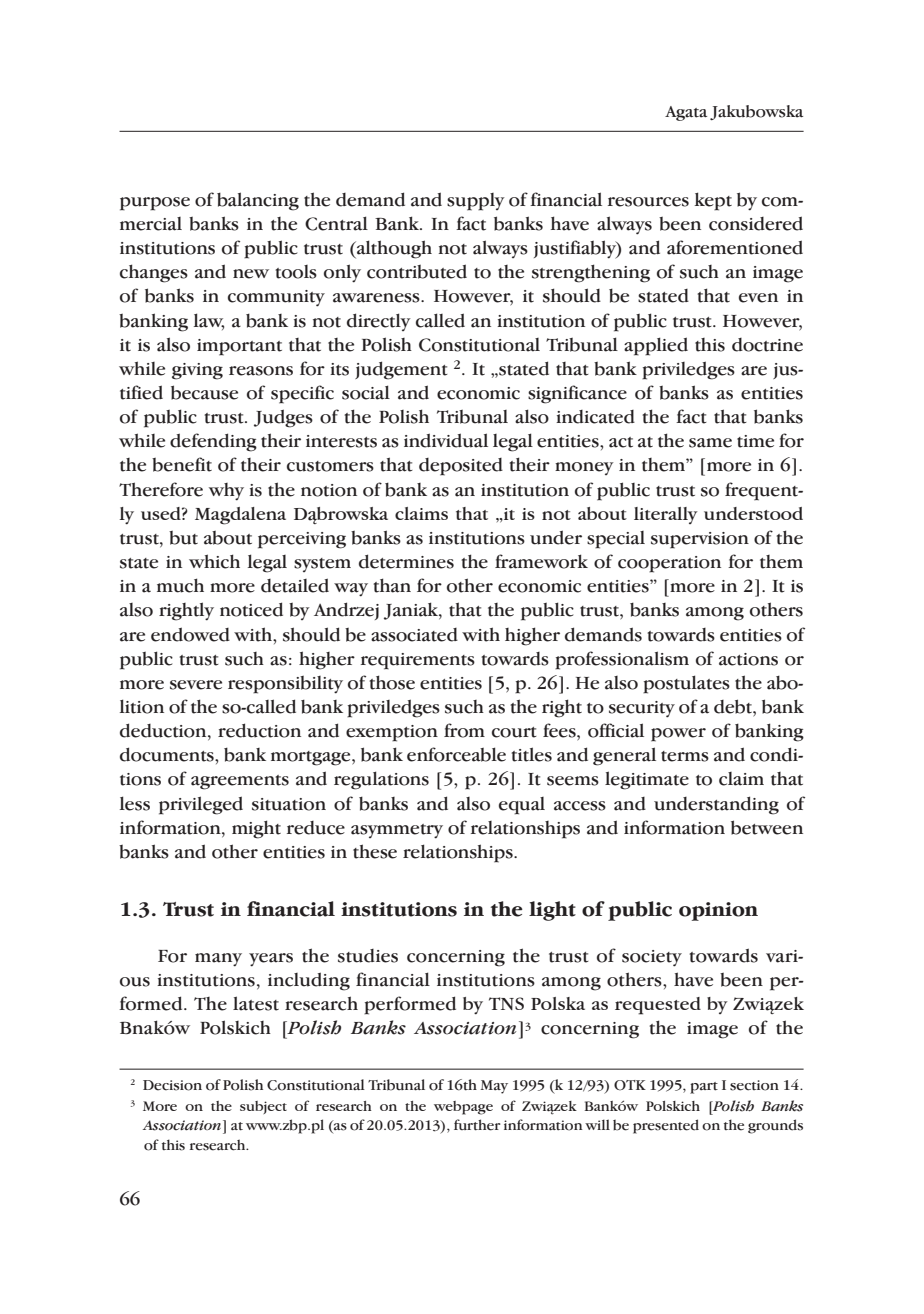  I want to click on kept, so click(713, 201).
